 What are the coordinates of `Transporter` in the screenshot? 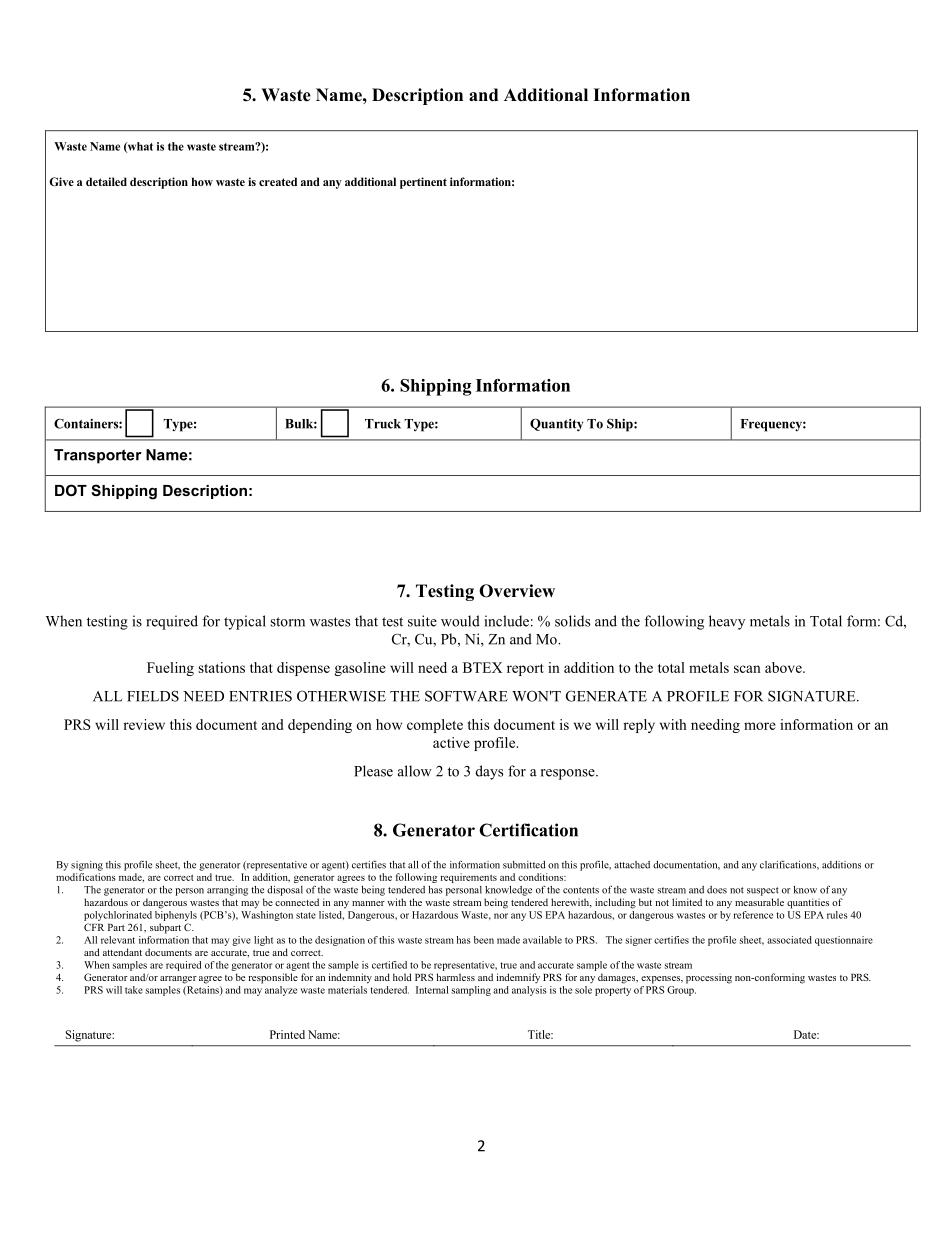 It's located at (98, 456).
